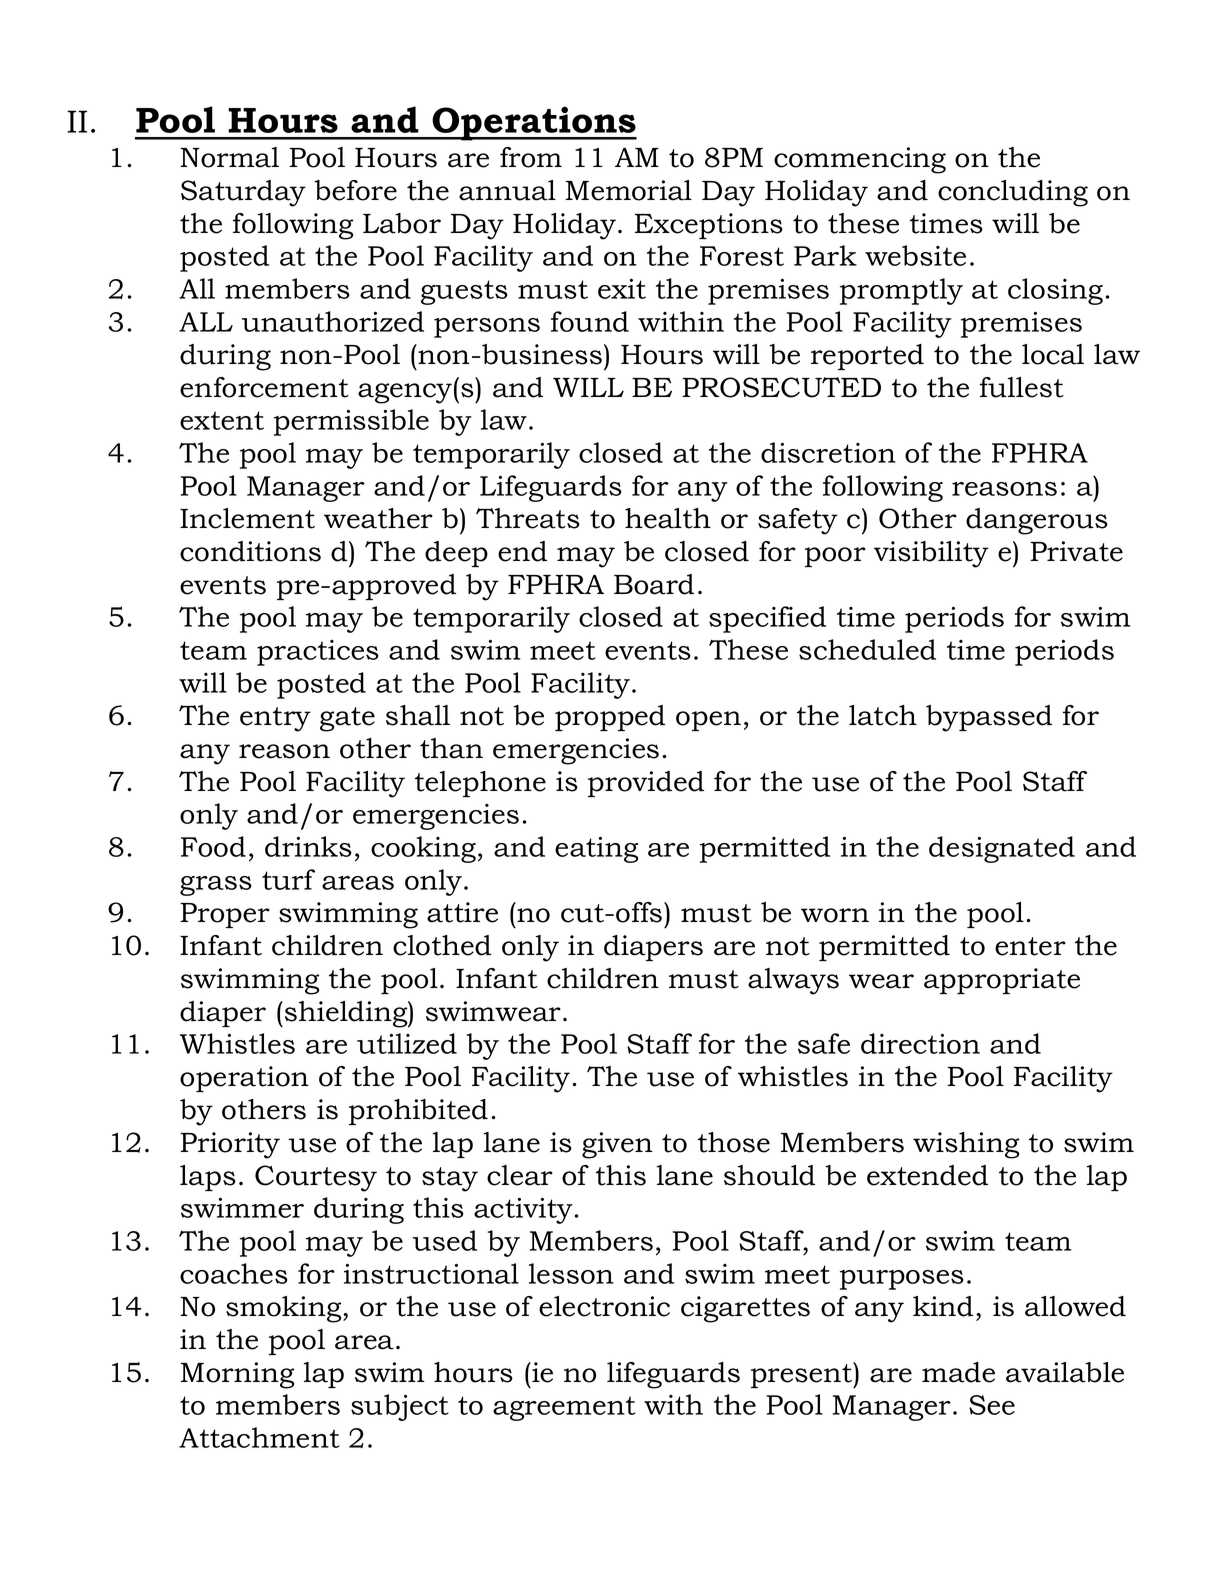 This screenshot has height=1582, width=1223. What do you see at coordinates (628, 190) in the screenshot?
I see `Memorial` at bounding box center [628, 190].
